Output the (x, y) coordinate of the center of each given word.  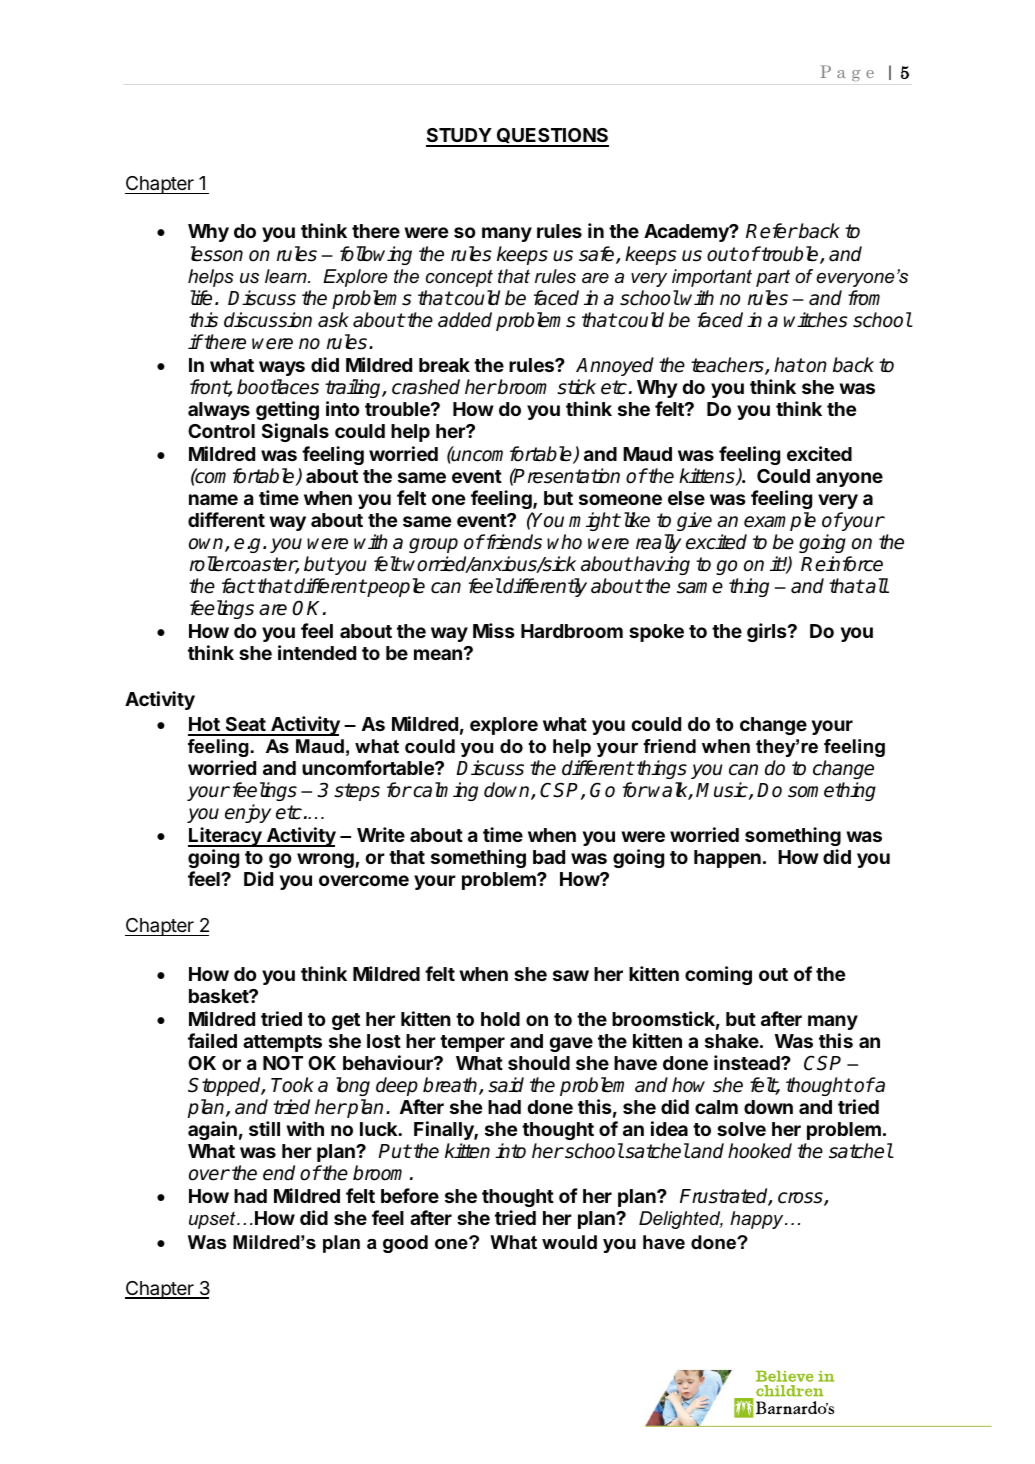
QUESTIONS (552, 137)
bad (549, 857)
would (569, 1242)
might (594, 521)
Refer (771, 231)
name (213, 499)
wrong (326, 860)
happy (758, 1220)
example (780, 521)
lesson (217, 254)
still (264, 1128)
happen (727, 859)
